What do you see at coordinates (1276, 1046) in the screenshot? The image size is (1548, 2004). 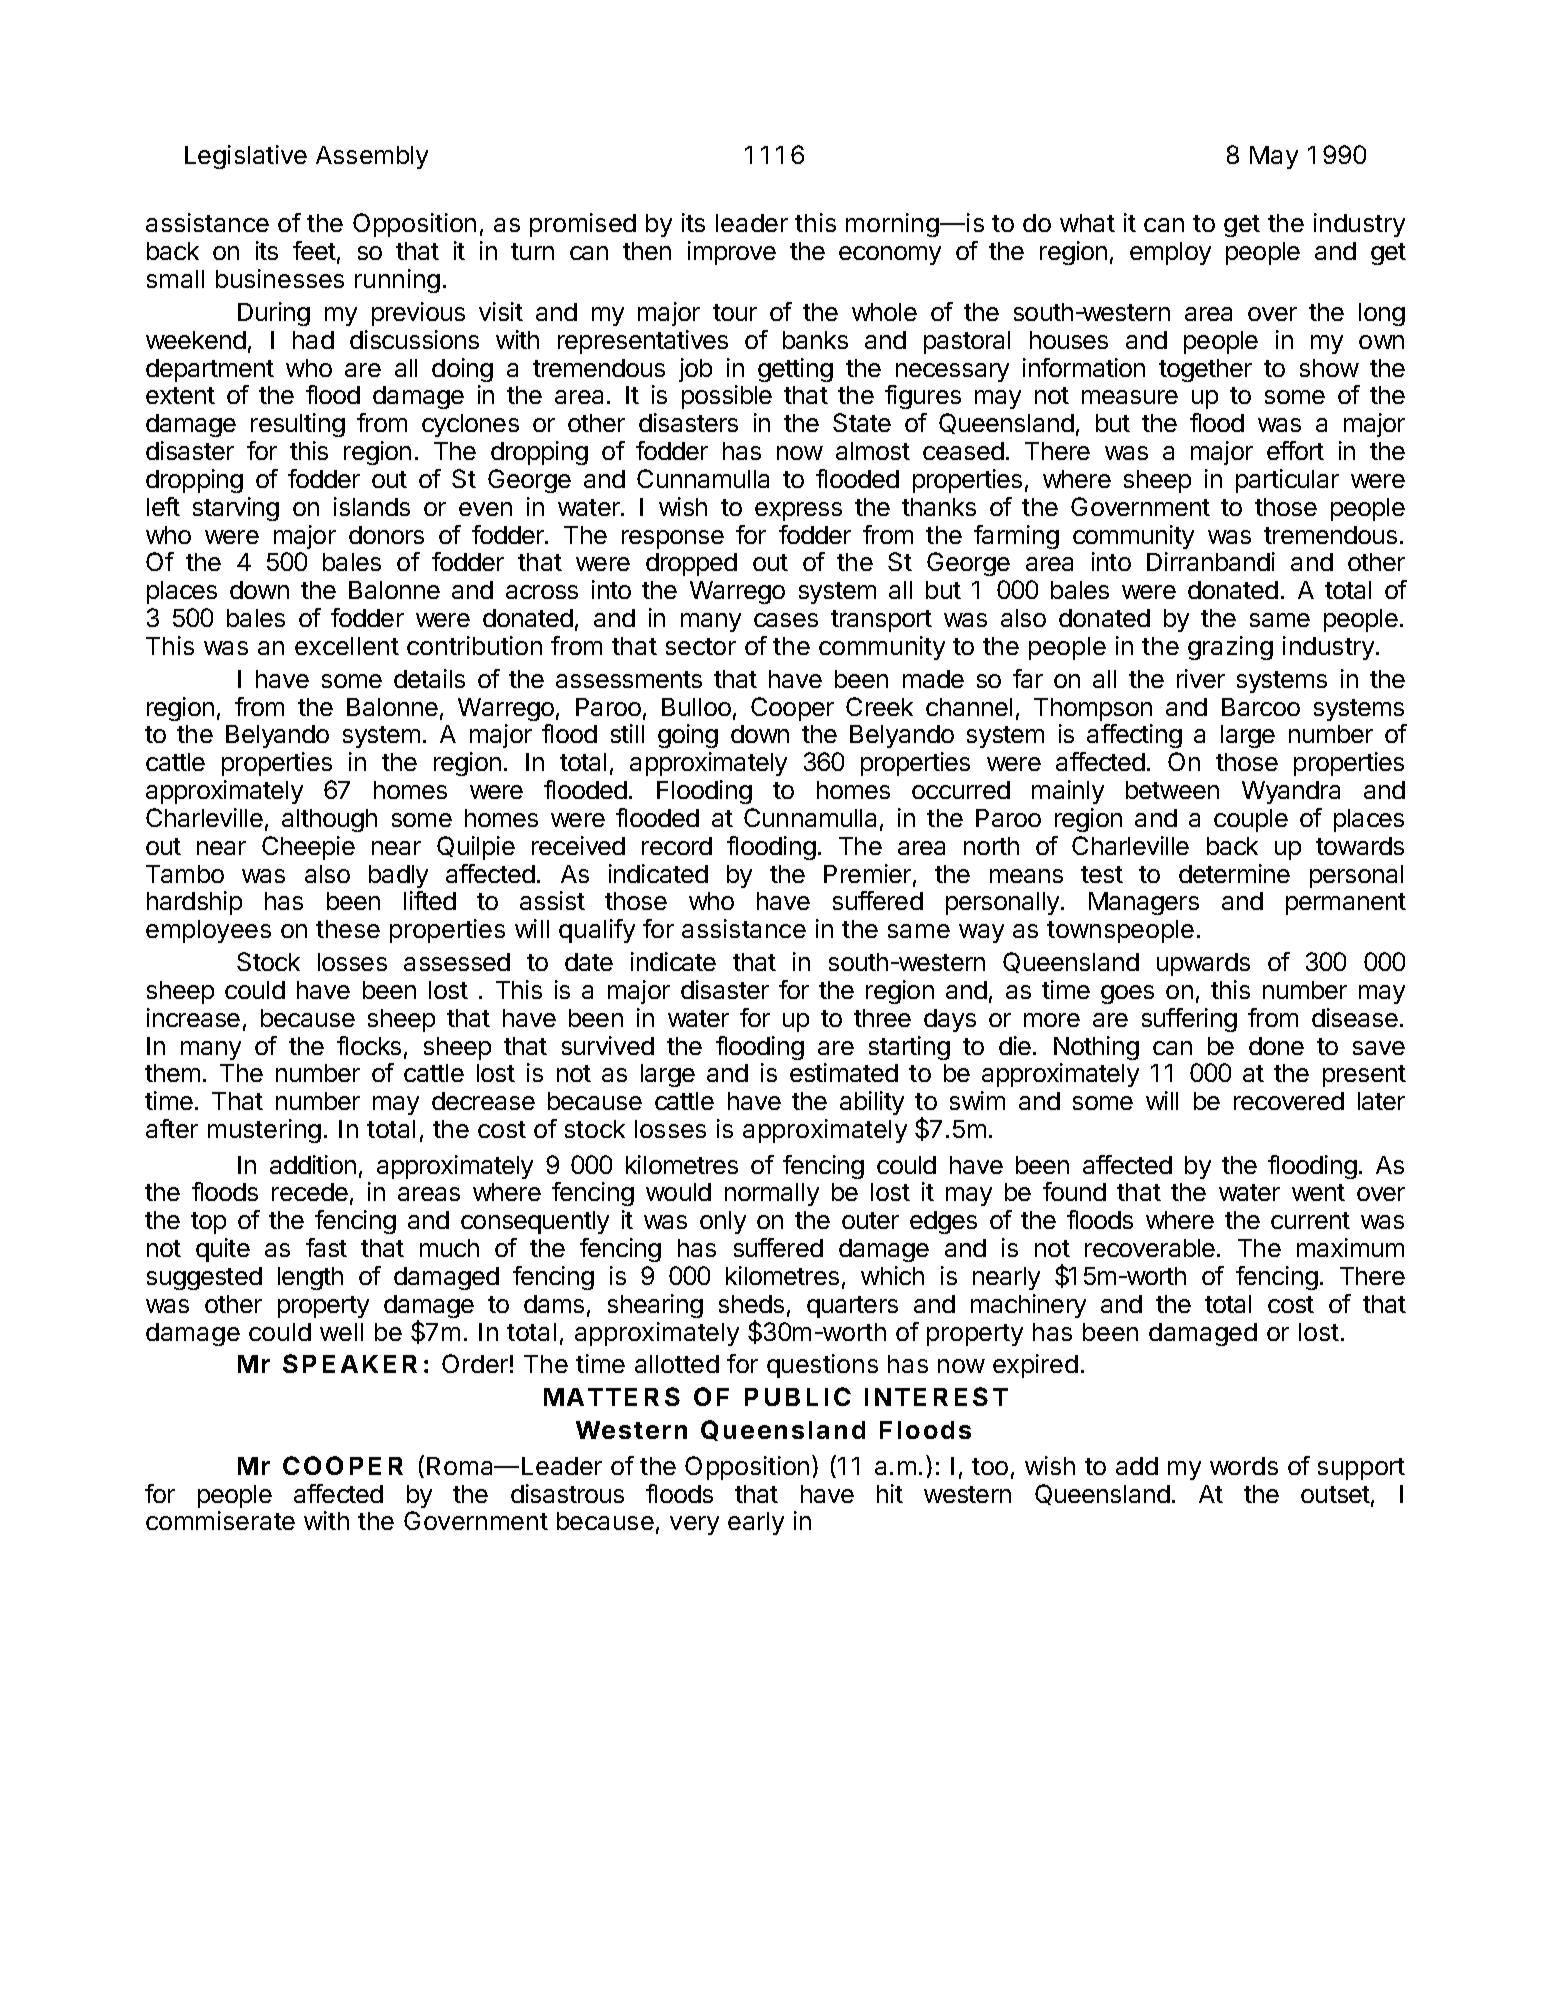 I see `done` at bounding box center [1276, 1046].
